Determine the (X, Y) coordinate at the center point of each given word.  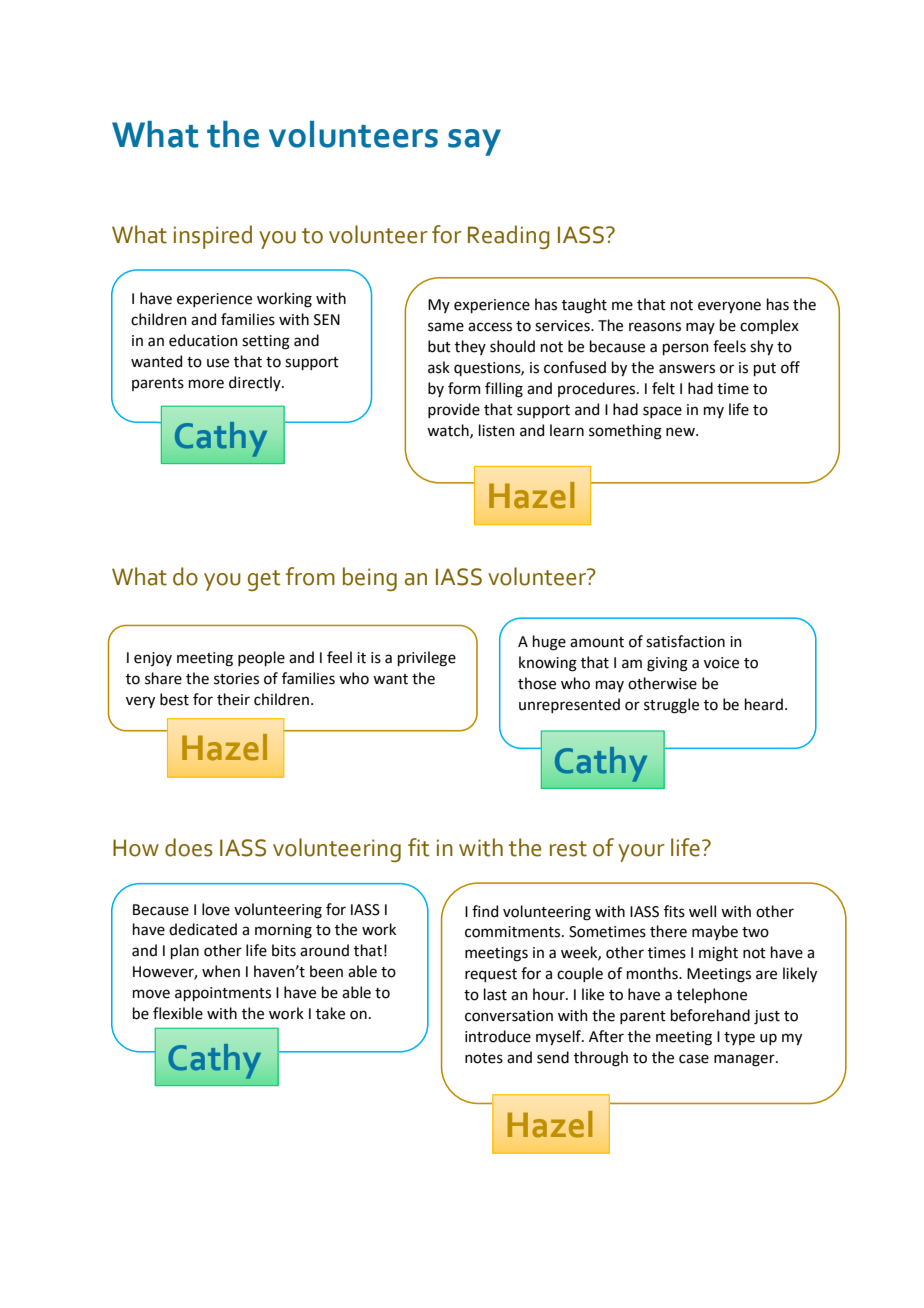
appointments (223, 994)
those (537, 683)
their (233, 699)
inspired (213, 237)
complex (769, 326)
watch (449, 431)
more (206, 384)
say (474, 142)
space (662, 412)
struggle (671, 706)
